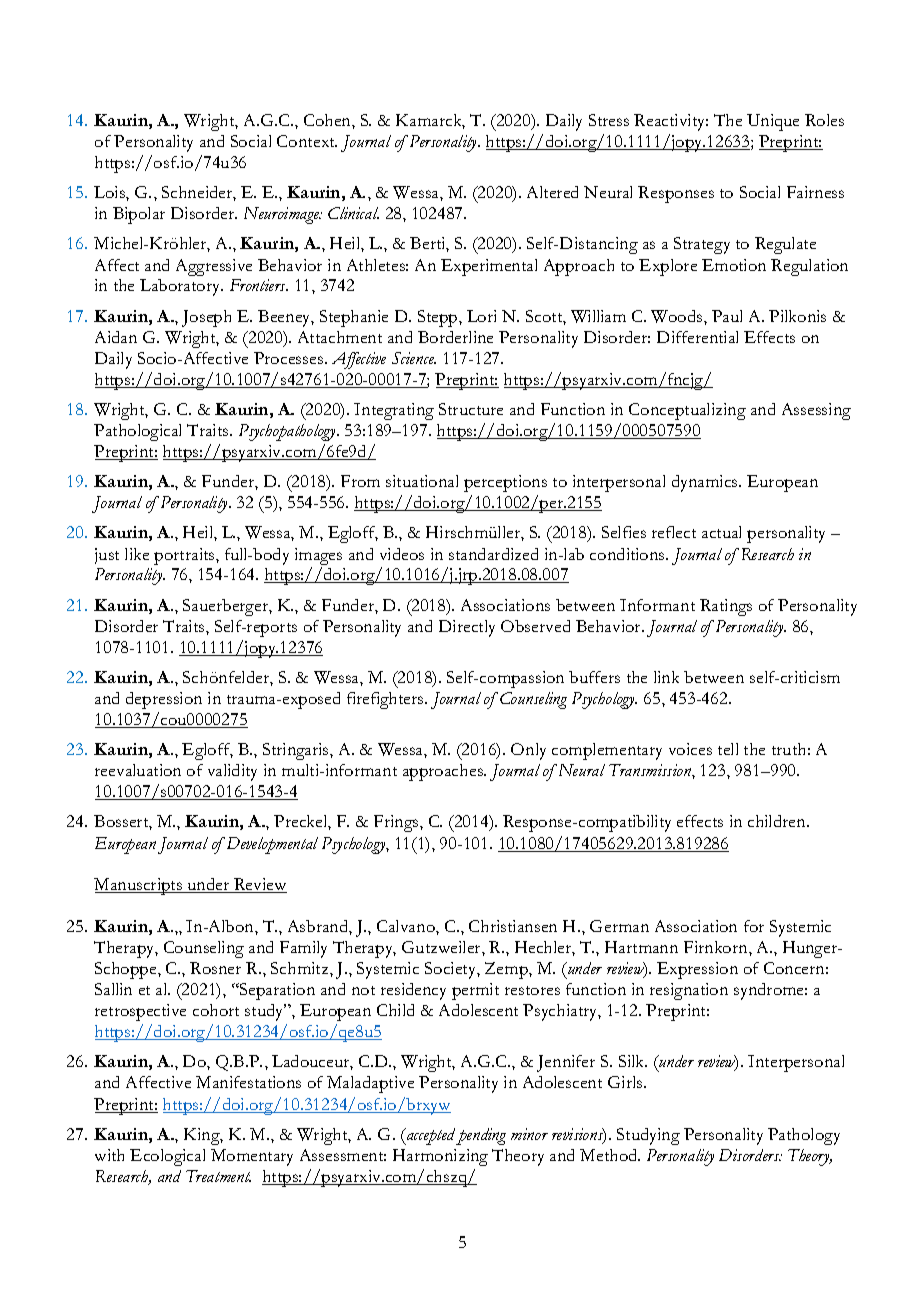 The image size is (924, 1308). I want to click on Pathological, so click(137, 432).
